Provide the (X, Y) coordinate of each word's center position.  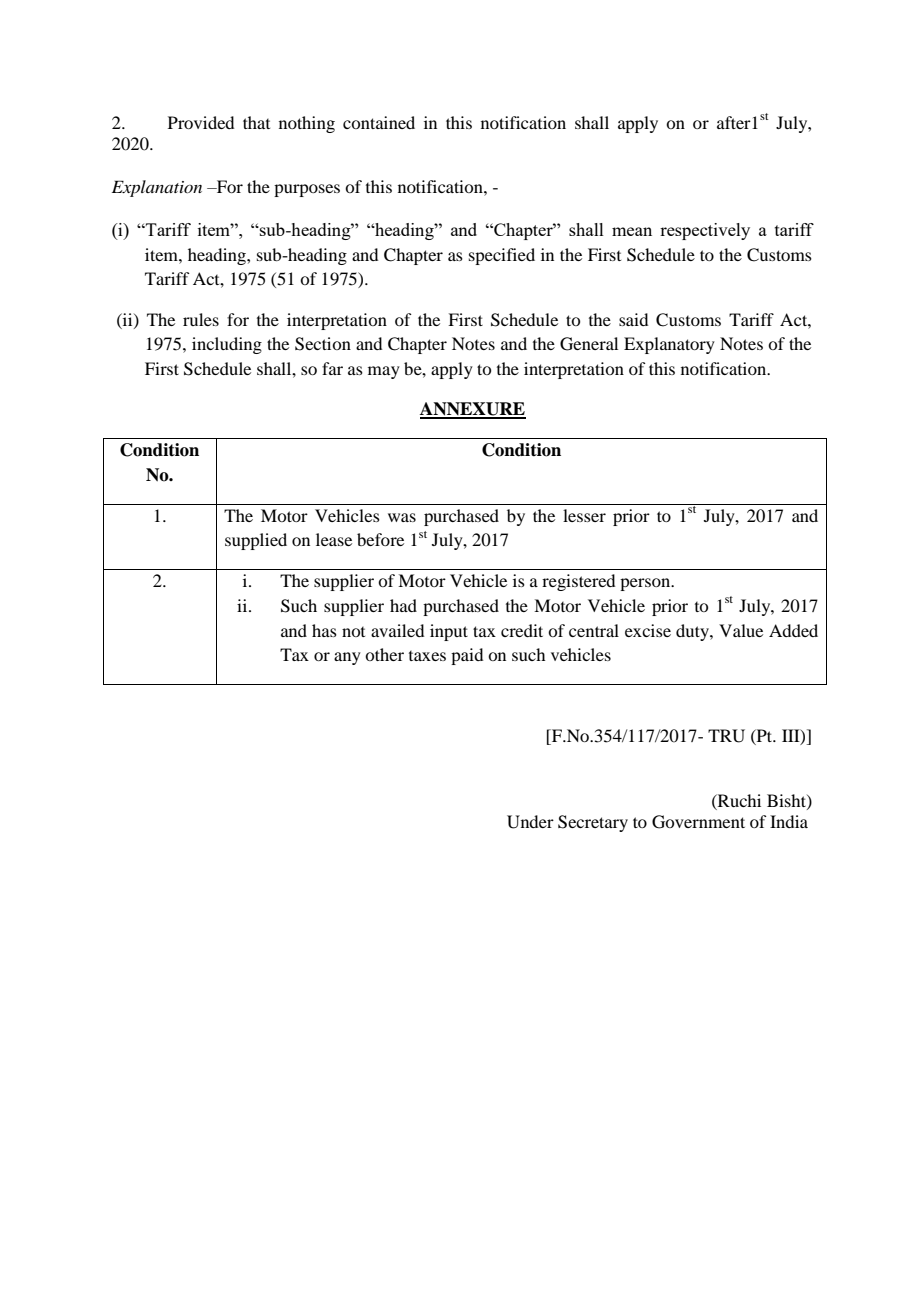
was (402, 517)
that (256, 122)
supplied (256, 541)
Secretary (593, 823)
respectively (705, 231)
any (347, 658)
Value (741, 630)
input (449, 632)
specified (502, 256)
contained (379, 122)
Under (530, 822)
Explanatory (669, 345)
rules (201, 319)
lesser (584, 515)
